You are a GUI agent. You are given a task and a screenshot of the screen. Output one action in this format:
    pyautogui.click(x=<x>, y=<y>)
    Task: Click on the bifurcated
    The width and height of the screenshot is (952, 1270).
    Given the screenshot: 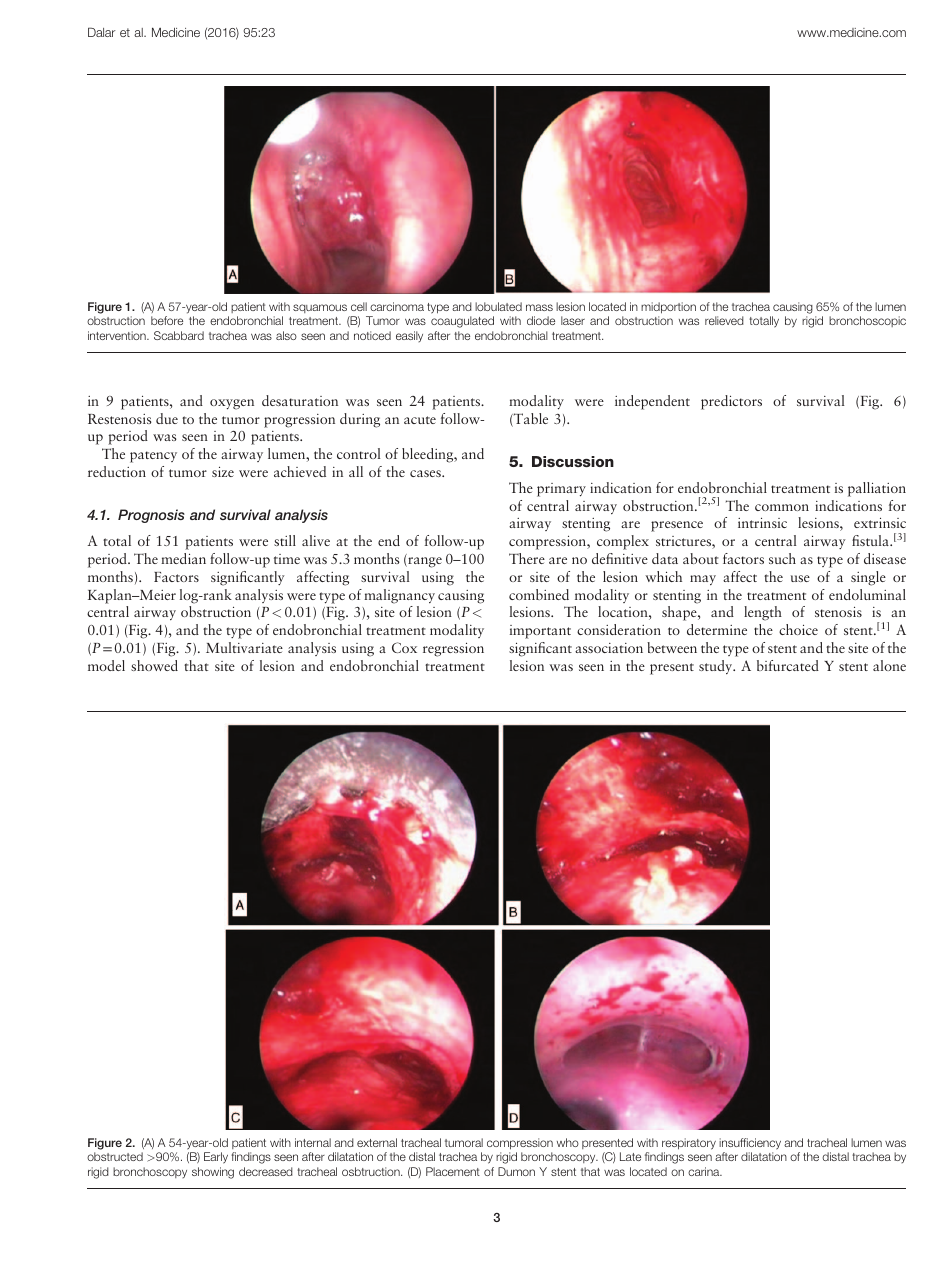 What is the action you would take?
    pyautogui.click(x=788, y=665)
